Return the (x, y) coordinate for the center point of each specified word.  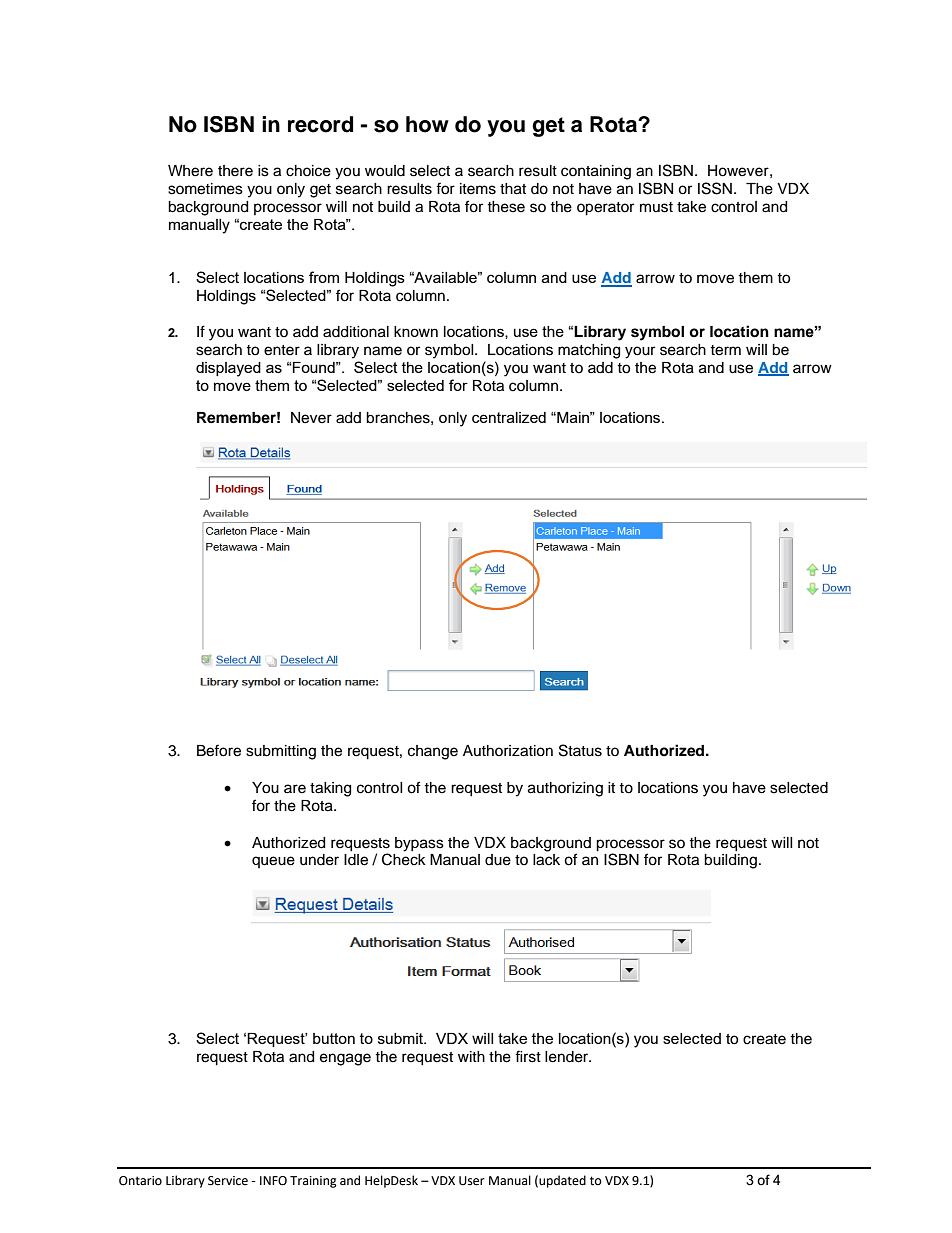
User (472, 1181)
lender (568, 1057)
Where (190, 171)
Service (228, 1181)
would (385, 171)
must (656, 207)
